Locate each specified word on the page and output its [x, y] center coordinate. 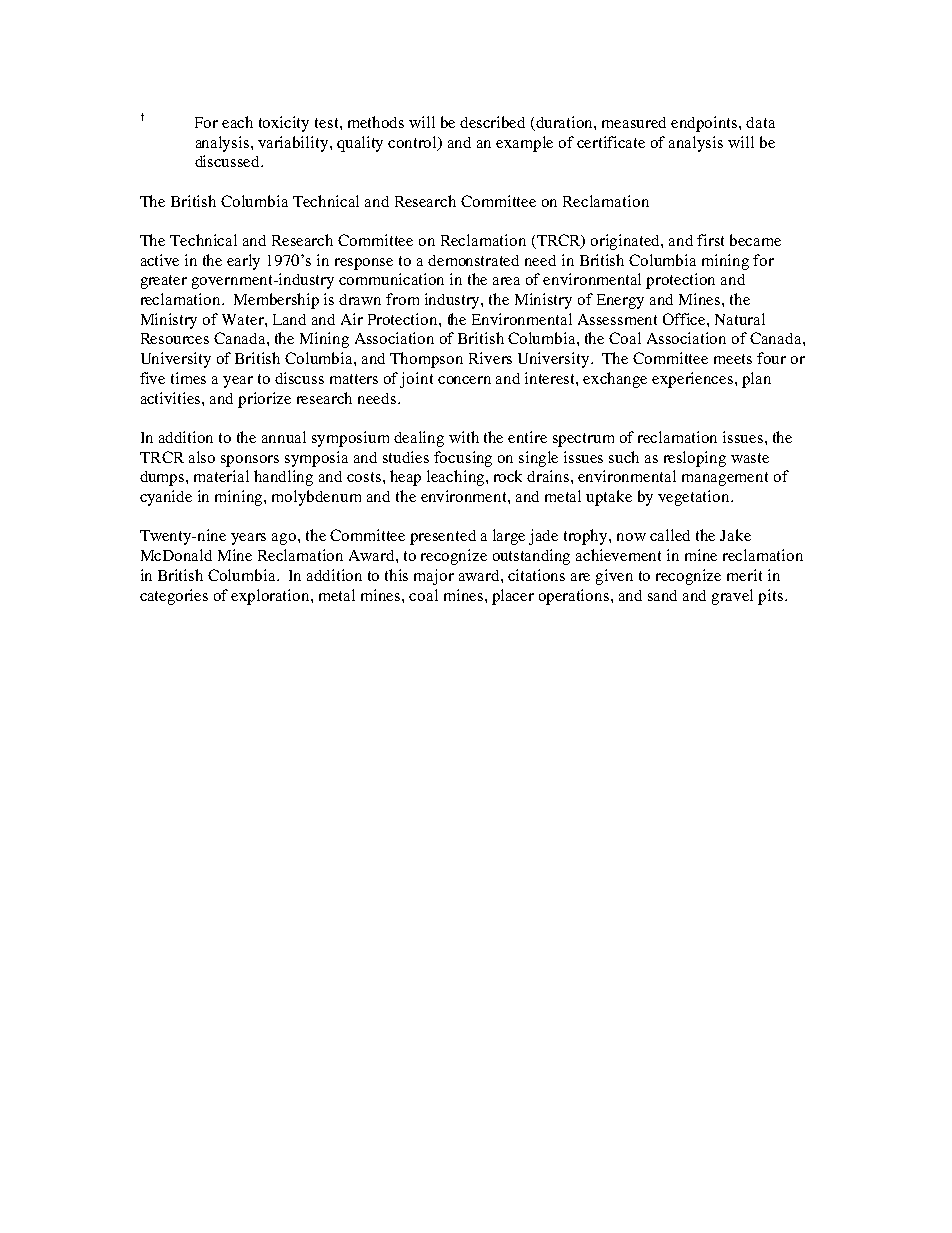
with [464, 437]
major [434, 577]
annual [284, 437]
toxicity [284, 124]
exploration [271, 597]
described [492, 122]
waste [750, 458]
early [243, 262]
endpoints [705, 124]
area [506, 281]
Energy [620, 301]
